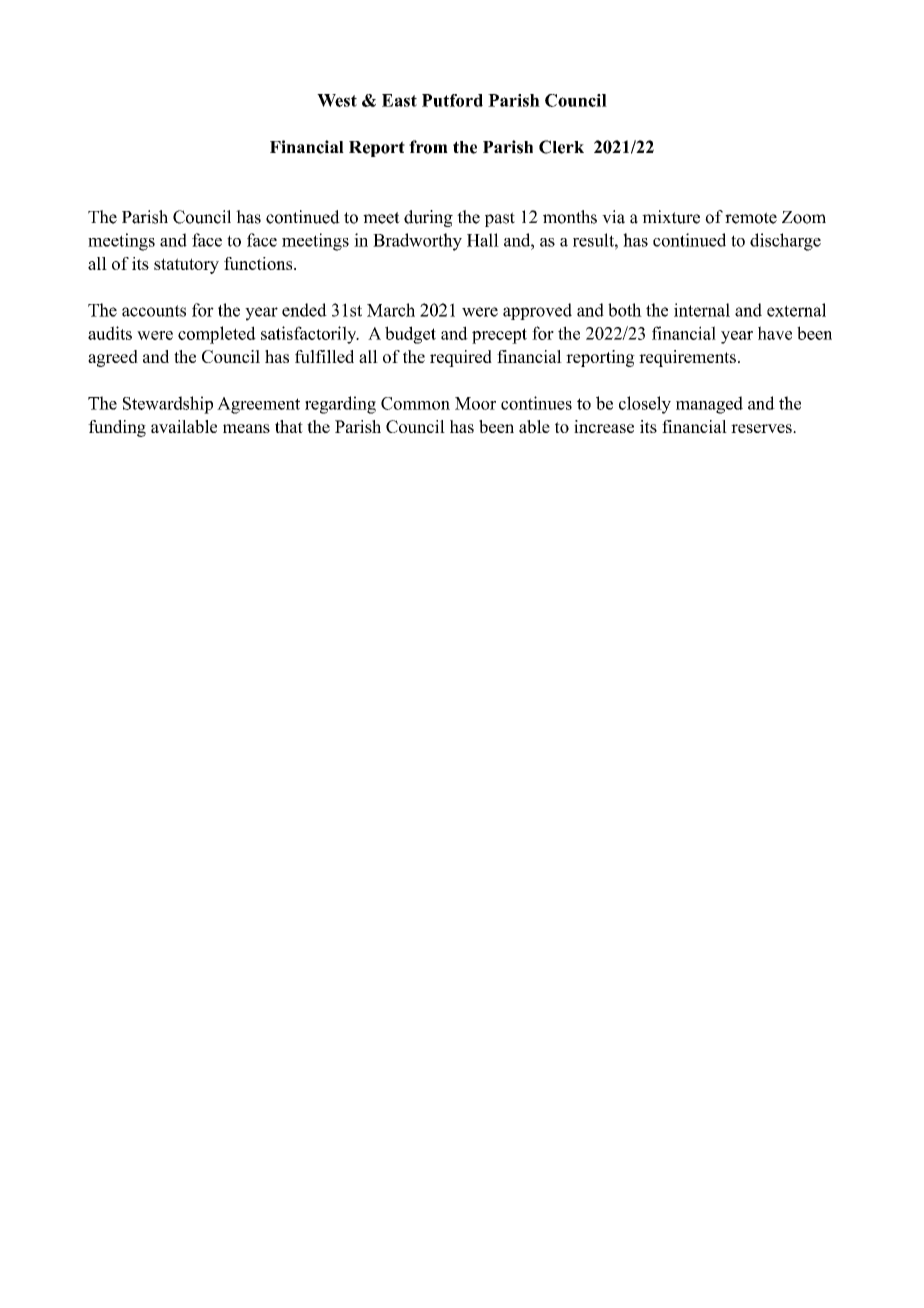  What do you see at coordinates (702, 310) in the page?
I see `internal` at bounding box center [702, 310].
